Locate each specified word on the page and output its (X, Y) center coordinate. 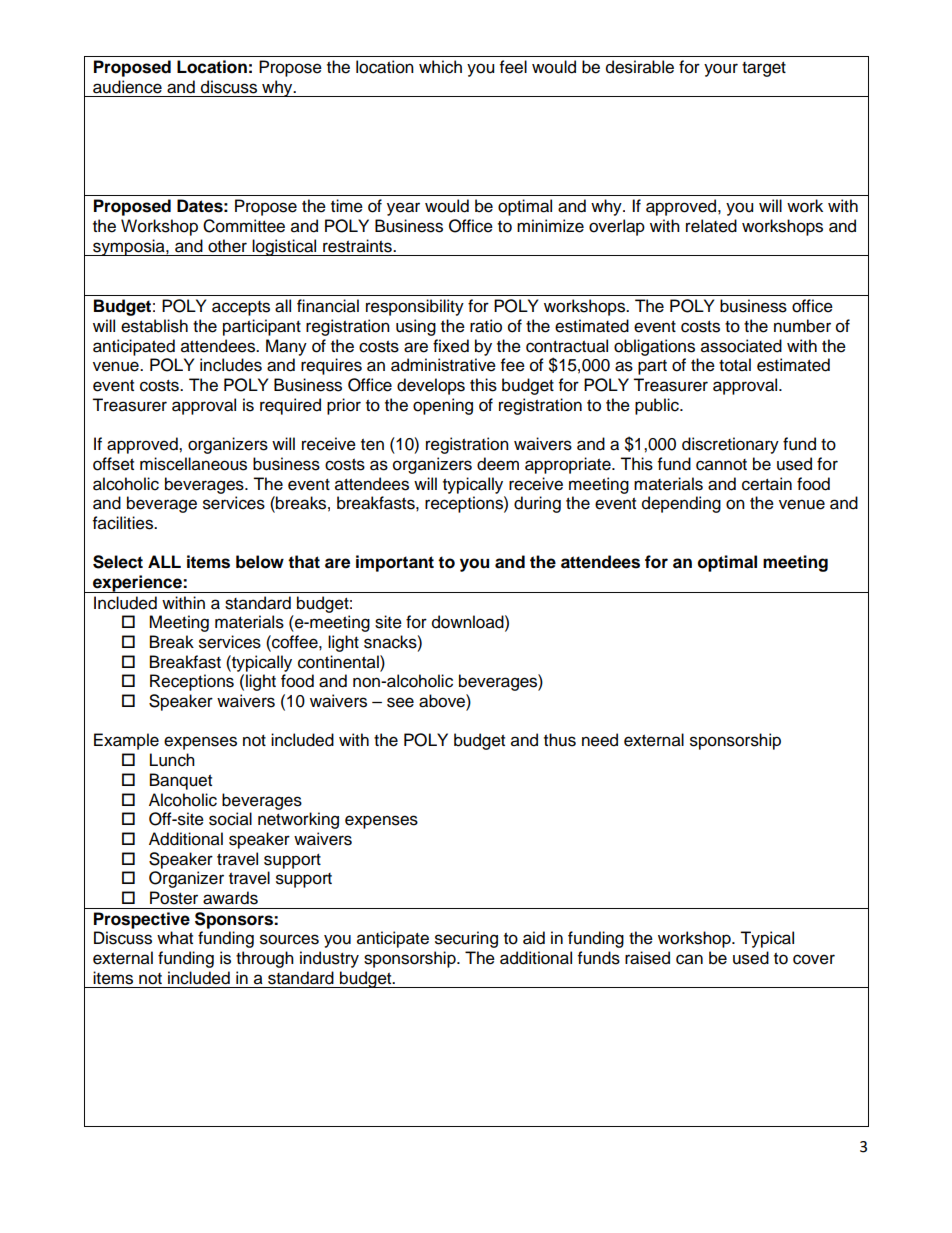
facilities (124, 523)
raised (647, 958)
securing (466, 939)
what (175, 938)
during (537, 504)
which (440, 67)
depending (681, 504)
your (721, 70)
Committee (244, 226)
